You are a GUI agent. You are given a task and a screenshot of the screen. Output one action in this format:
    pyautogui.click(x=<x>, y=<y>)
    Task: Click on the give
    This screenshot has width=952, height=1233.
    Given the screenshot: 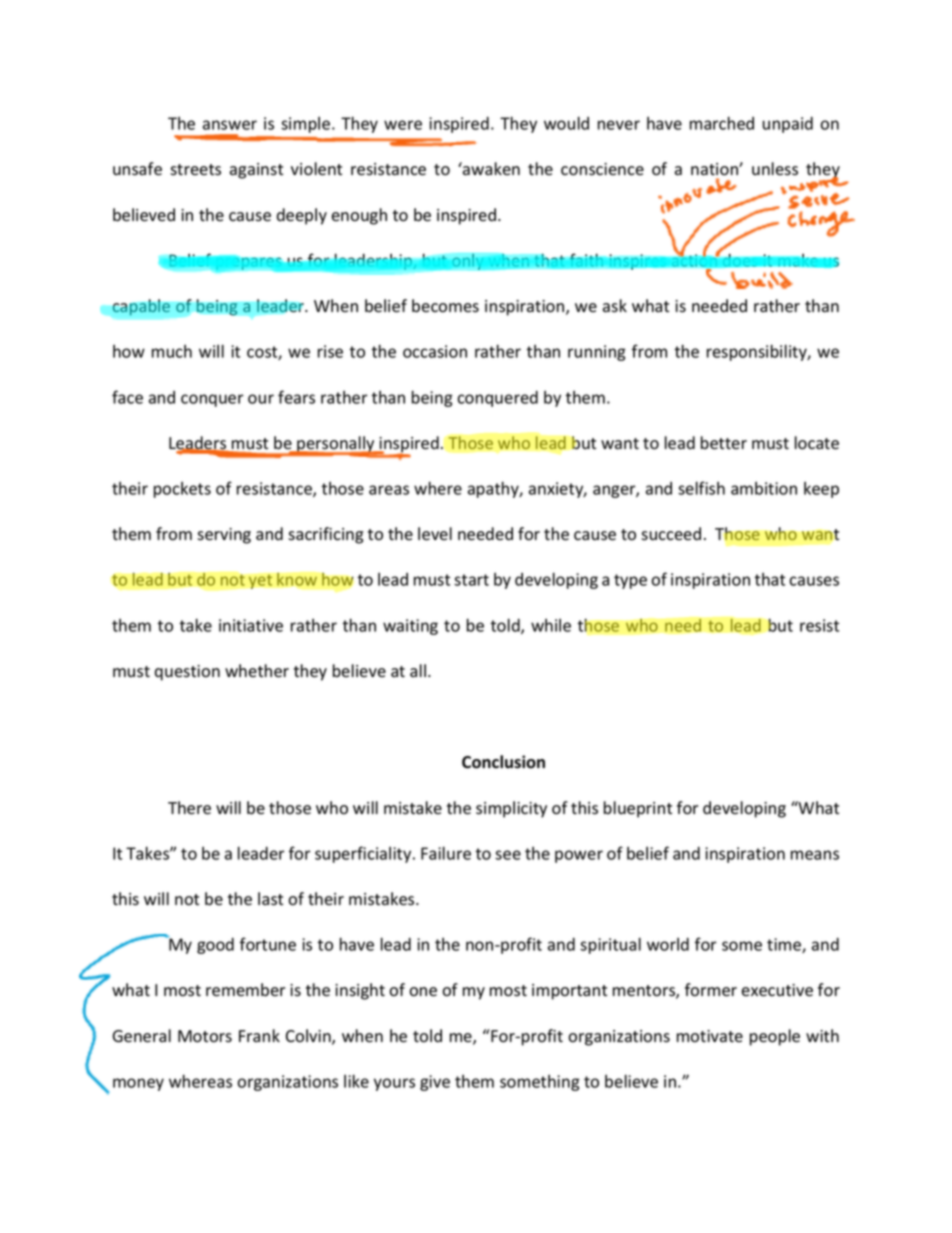 What is the action you would take?
    pyautogui.click(x=435, y=1083)
